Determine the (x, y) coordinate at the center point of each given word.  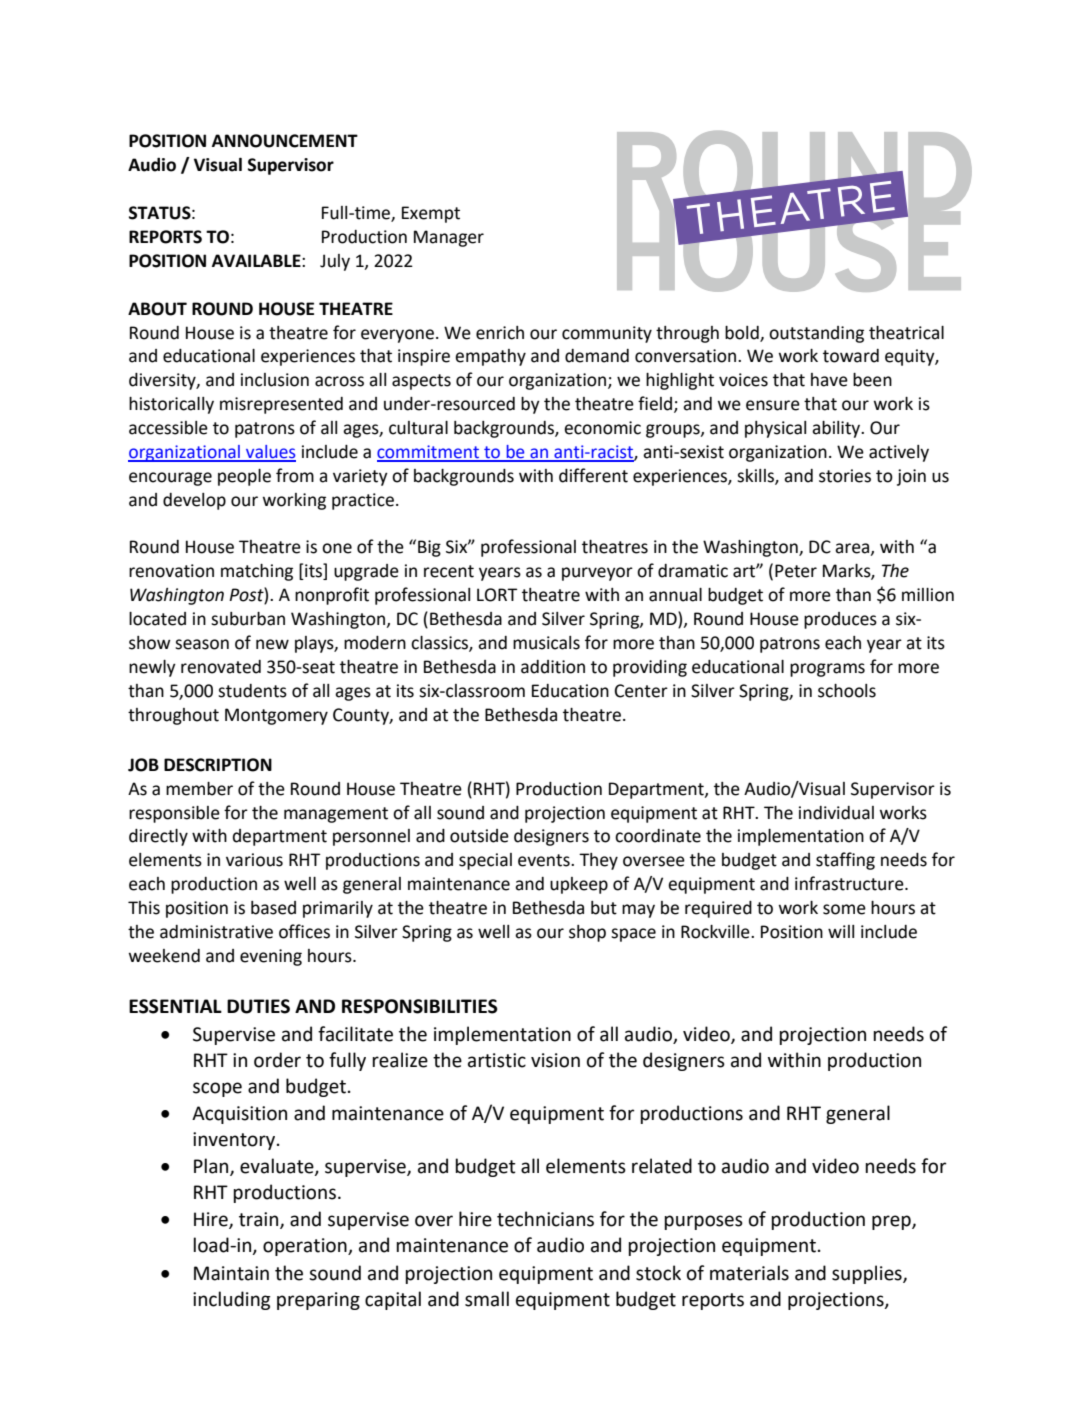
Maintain (231, 1273)
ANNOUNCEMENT (285, 141)
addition (553, 667)
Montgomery (276, 716)
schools (847, 691)
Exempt (431, 214)
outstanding (816, 334)
